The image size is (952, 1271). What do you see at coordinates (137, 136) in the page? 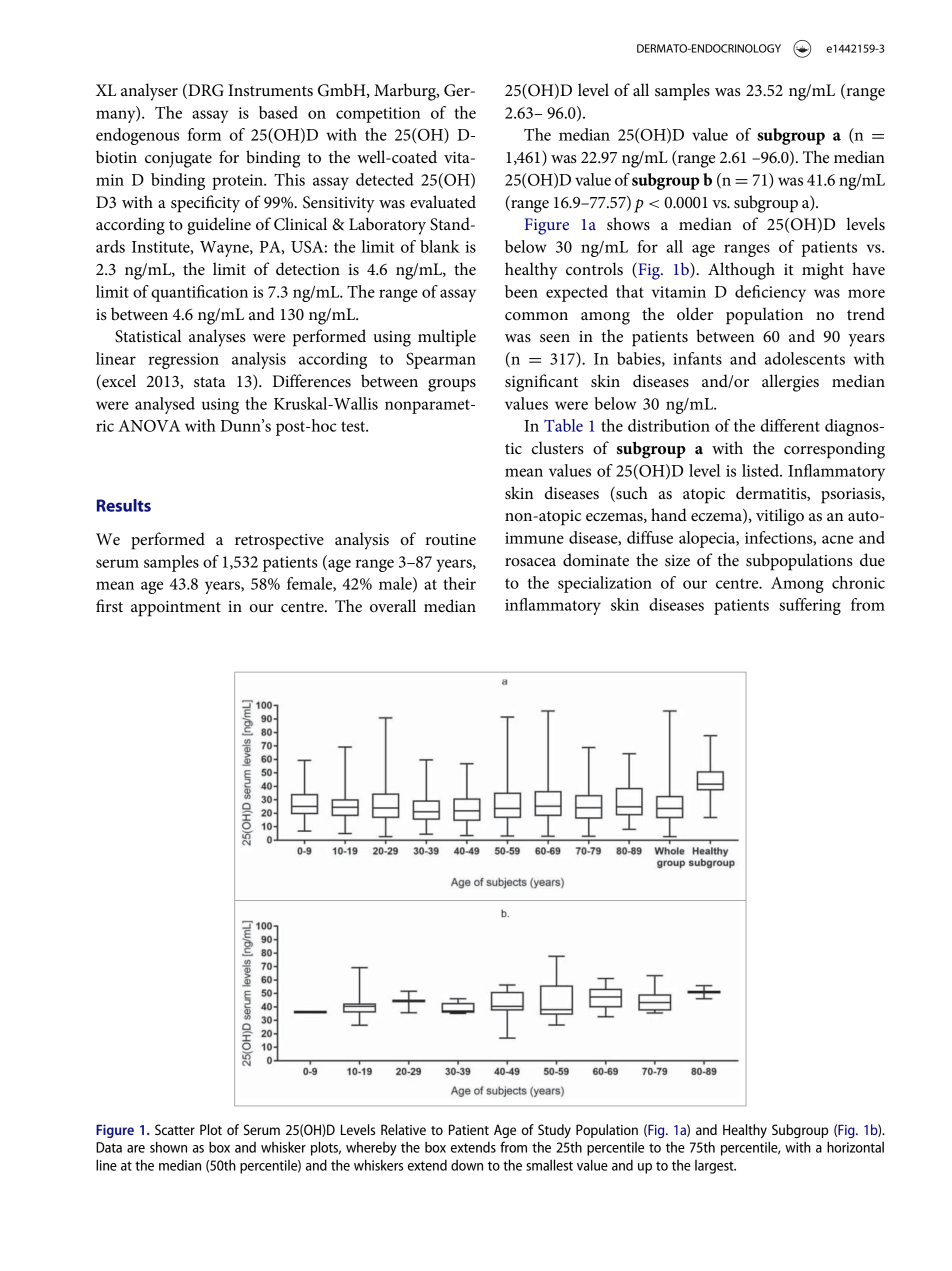
I see `endogenous` at bounding box center [137, 136].
